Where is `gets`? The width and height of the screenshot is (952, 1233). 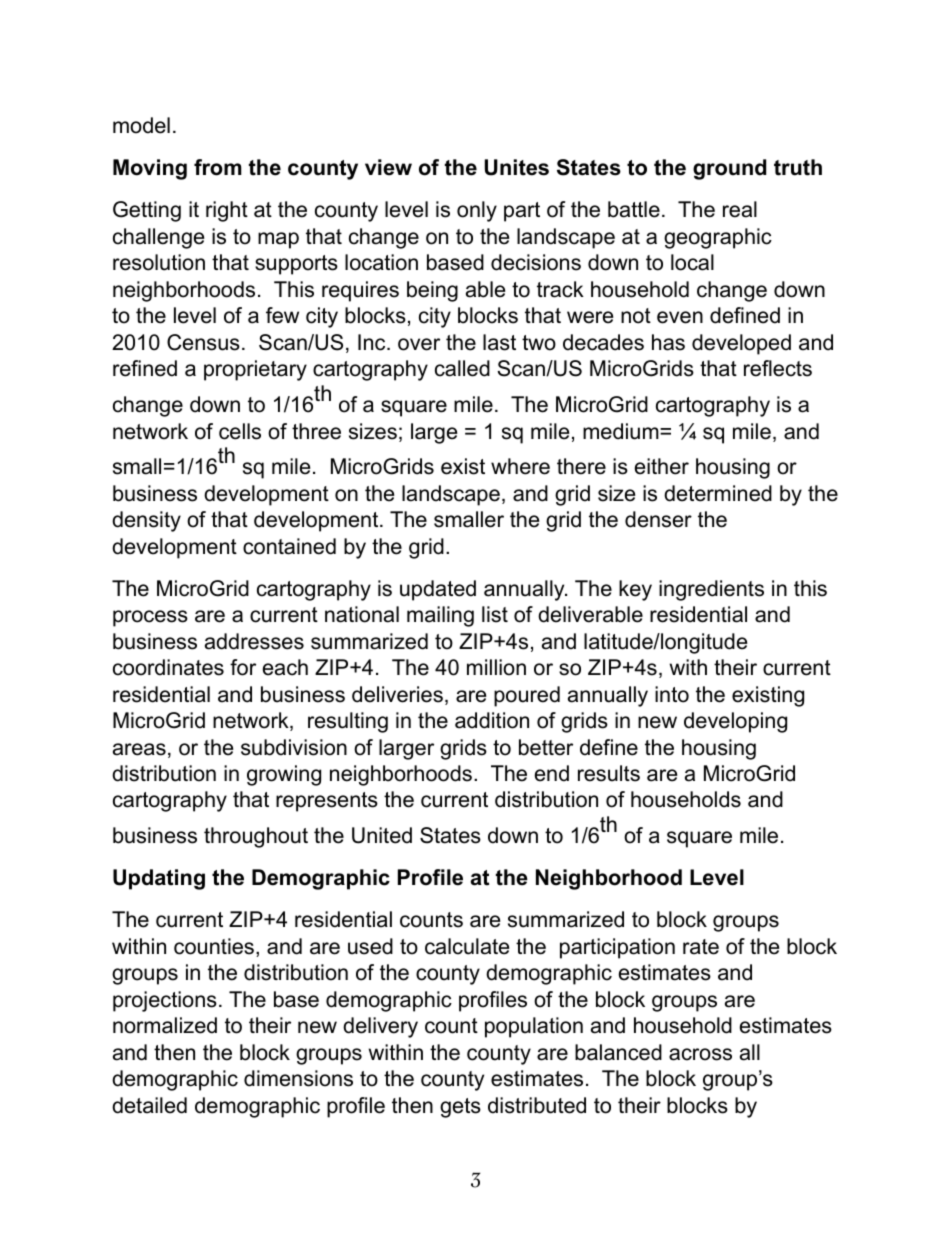
gets is located at coordinates (460, 1108).
